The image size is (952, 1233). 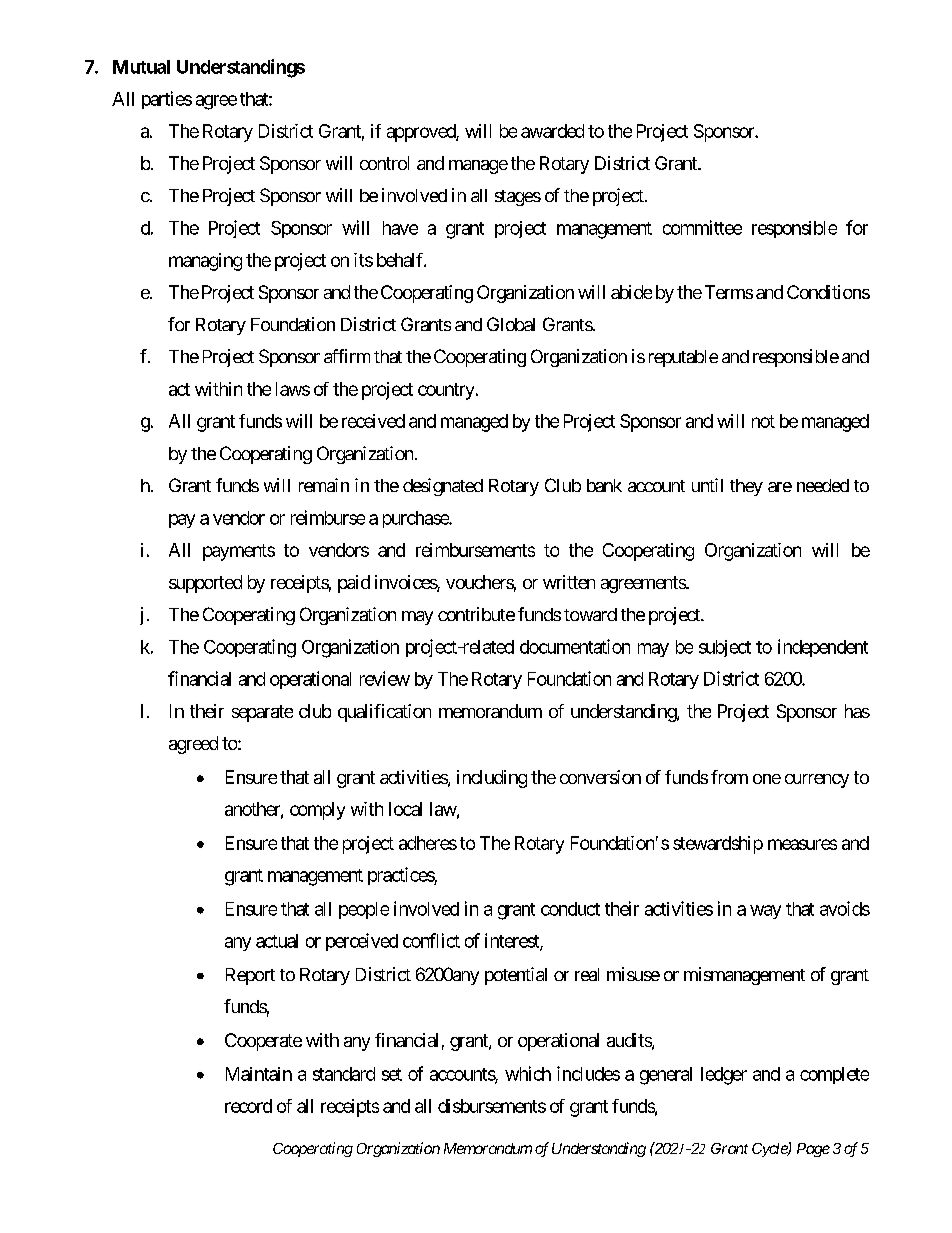 I want to click on which, so click(x=528, y=1073).
